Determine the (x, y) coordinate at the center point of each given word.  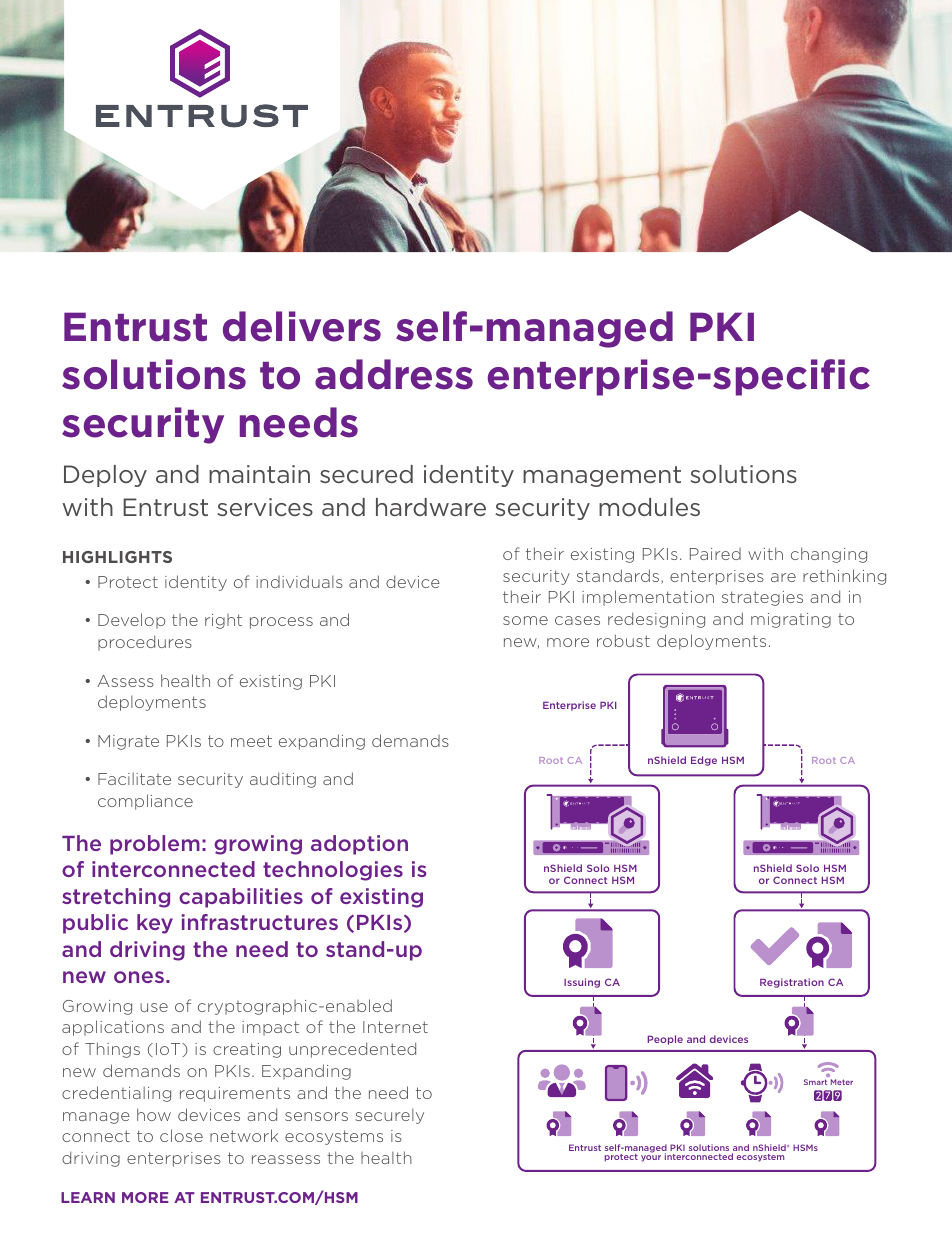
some (525, 620)
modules (649, 507)
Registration (792, 983)
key (155, 924)
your (651, 1158)
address (394, 374)
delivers (302, 326)
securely (389, 1116)
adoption (359, 845)
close (181, 1135)
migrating (791, 620)
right (223, 621)
